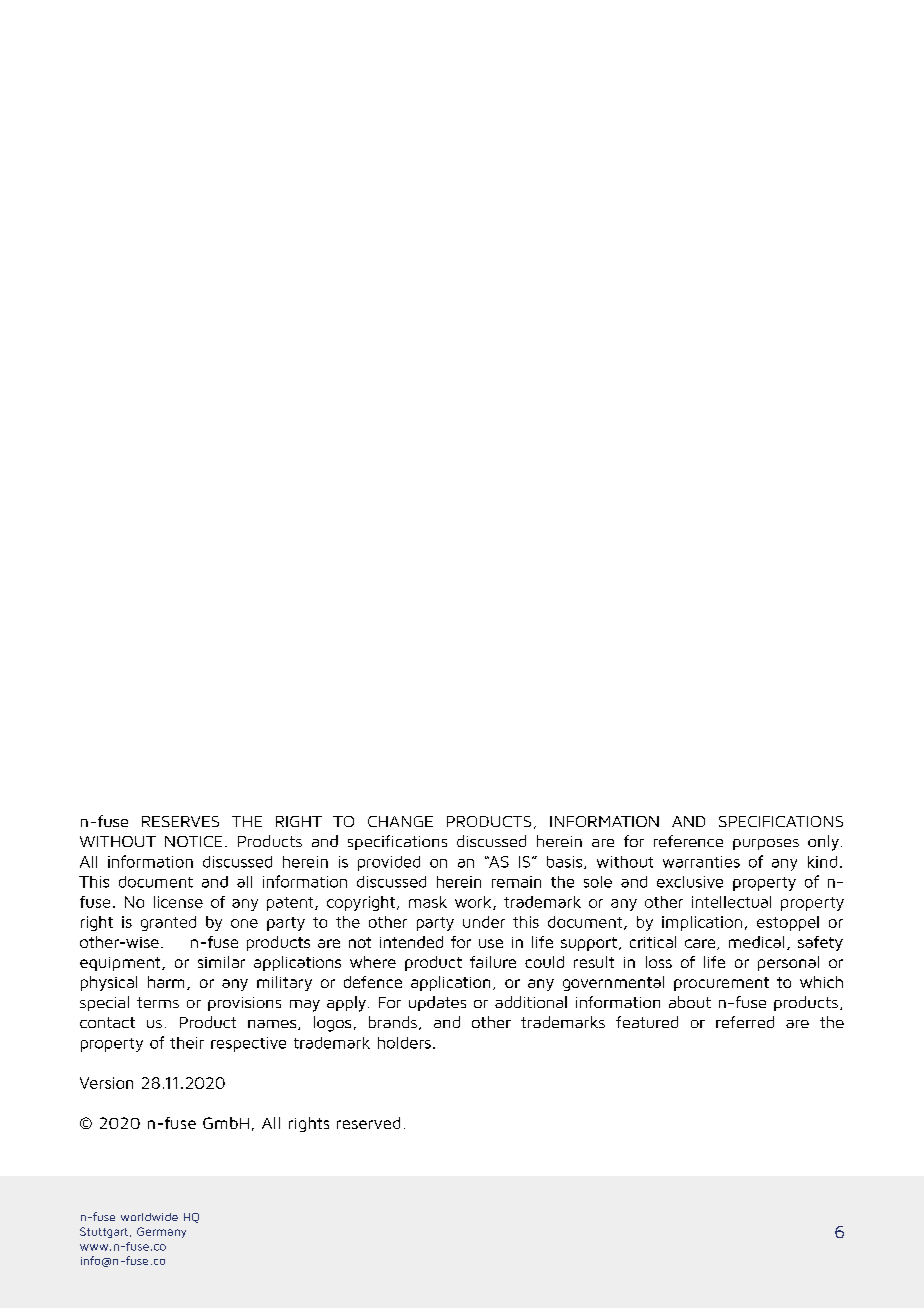 This image has height=1308, width=924. Describe the element at coordinates (766, 844) in the image. I see `purposes` at that location.
